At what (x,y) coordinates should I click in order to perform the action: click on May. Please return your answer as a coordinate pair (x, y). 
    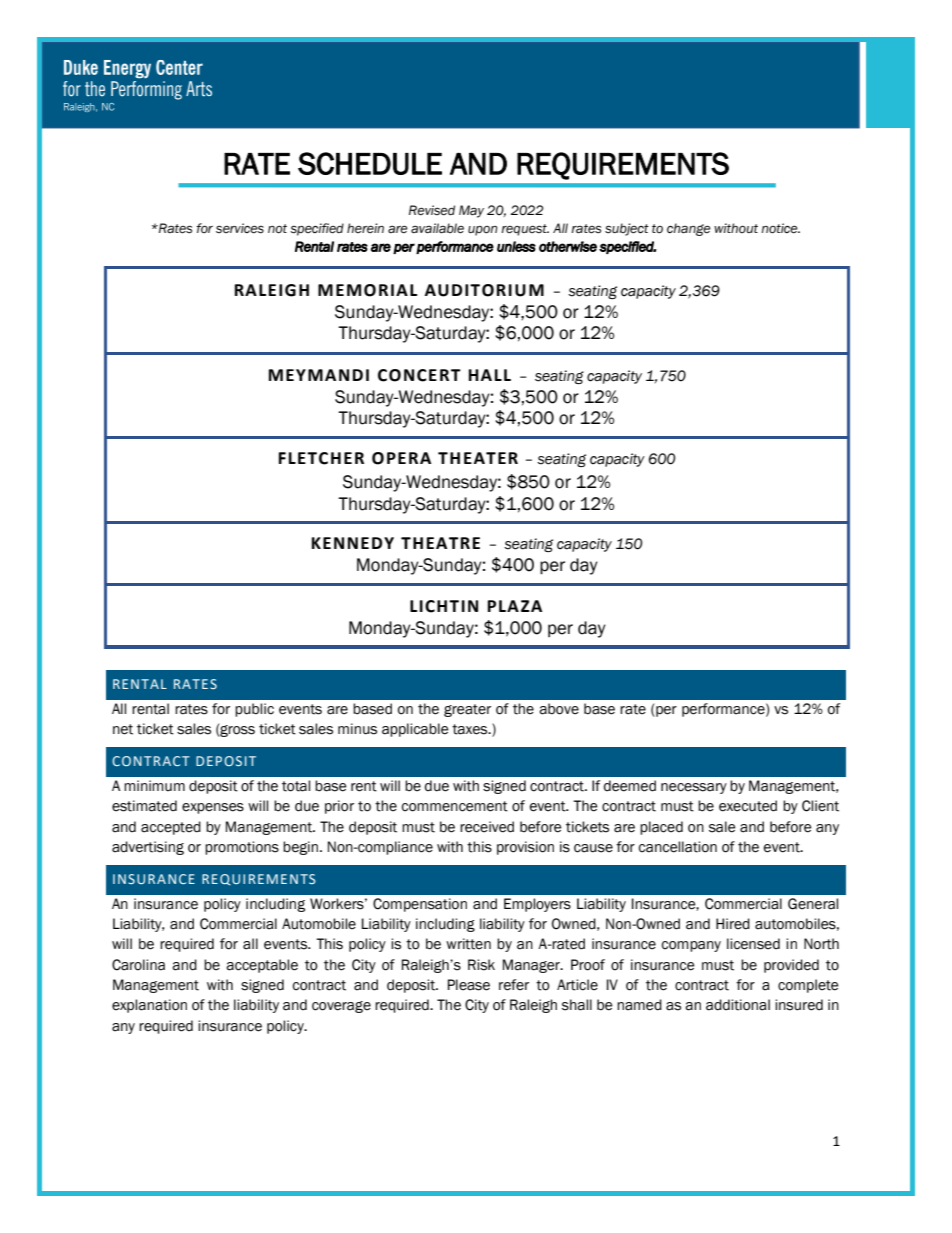
    Looking at the image, I should click on (471, 211).
